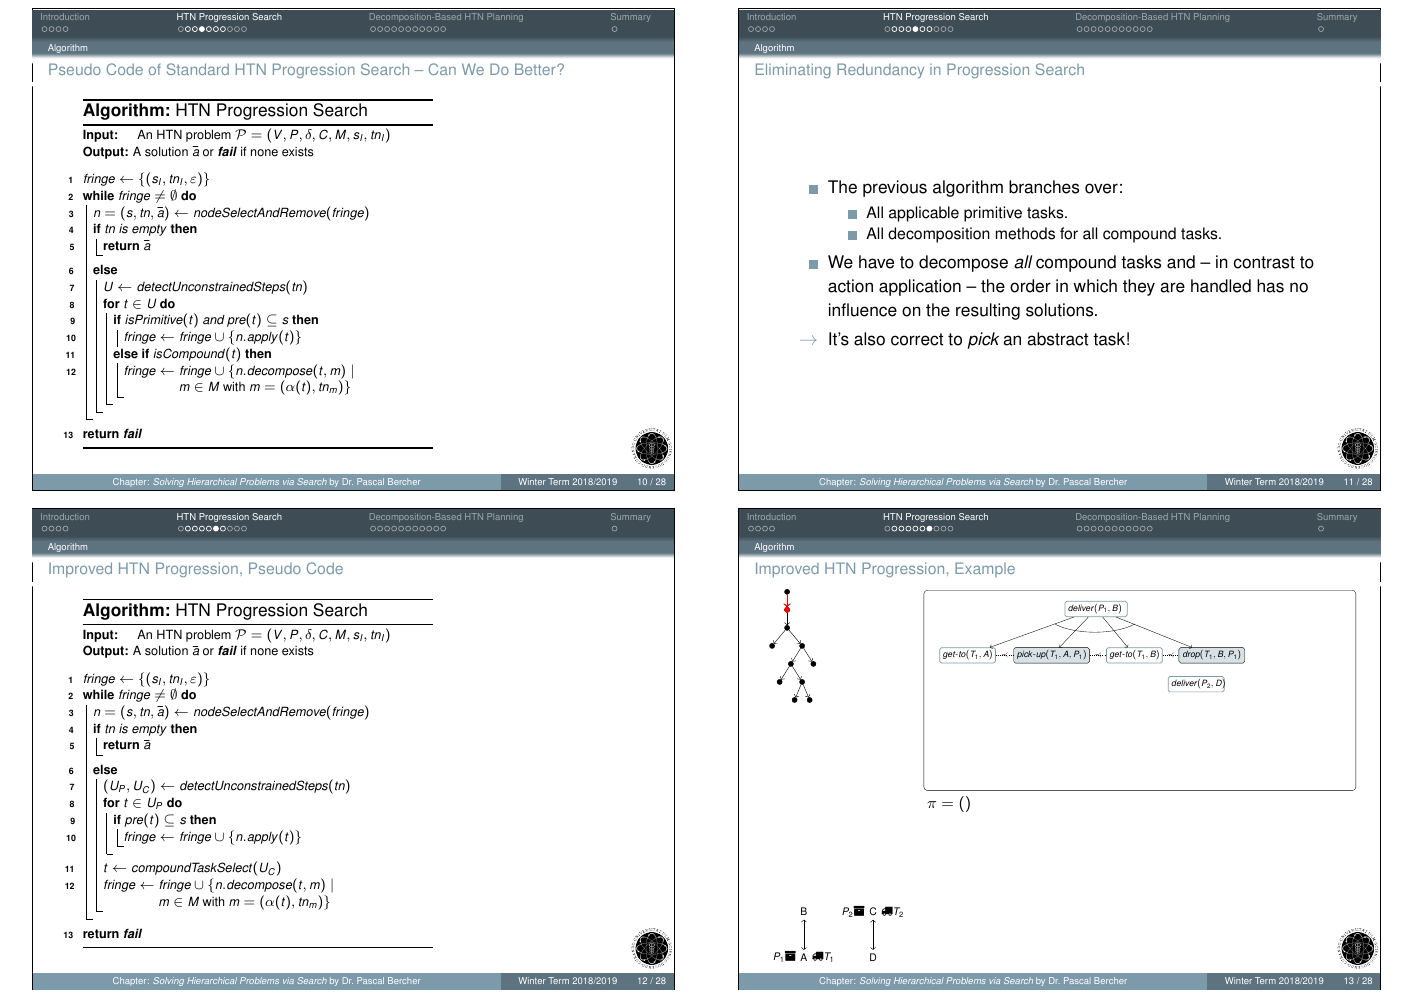 This image has width=1413, height=999. Describe the element at coordinates (920, 287) in the image. I see `application` at that location.
